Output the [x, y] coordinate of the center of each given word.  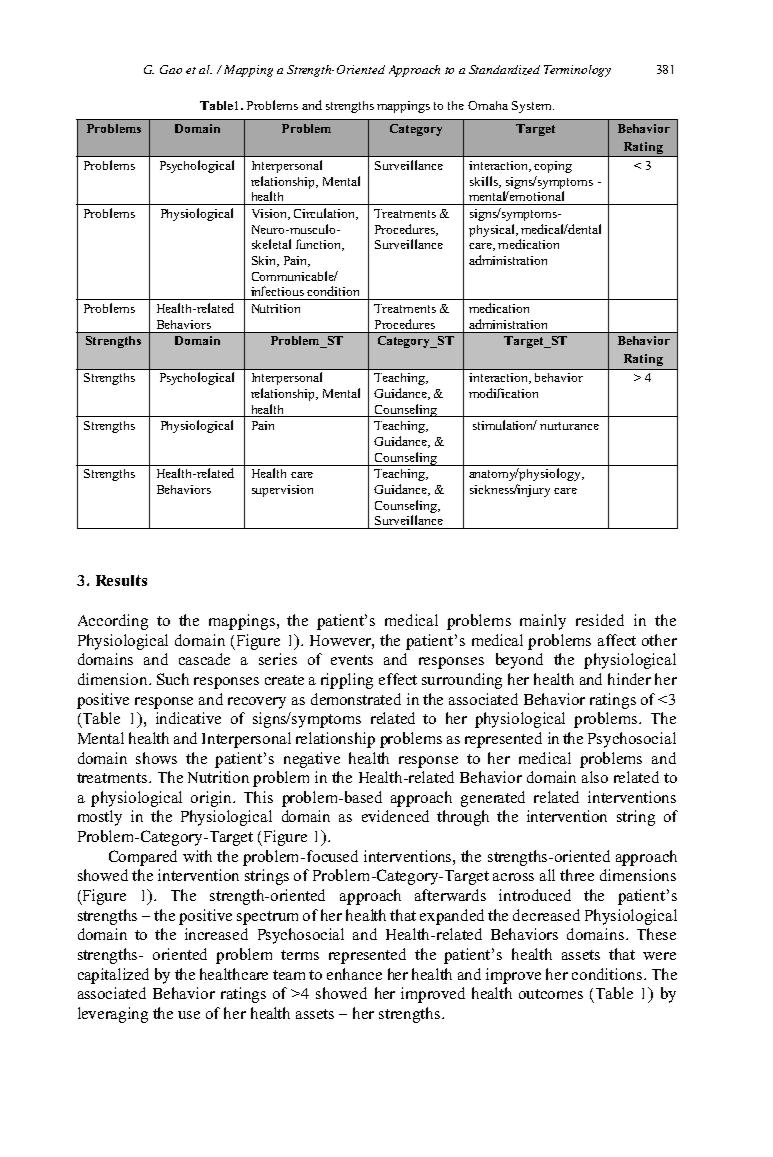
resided [600, 620]
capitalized [113, 976]
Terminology [577, 71]
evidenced [395, 816]
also [595, 777]
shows [156, 758]
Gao [171, 69]
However [342, 641]
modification [503, 393]
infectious [277, 291]
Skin [265, 261]
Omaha [488, 105]
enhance [354, 974]
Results [121, 580]
